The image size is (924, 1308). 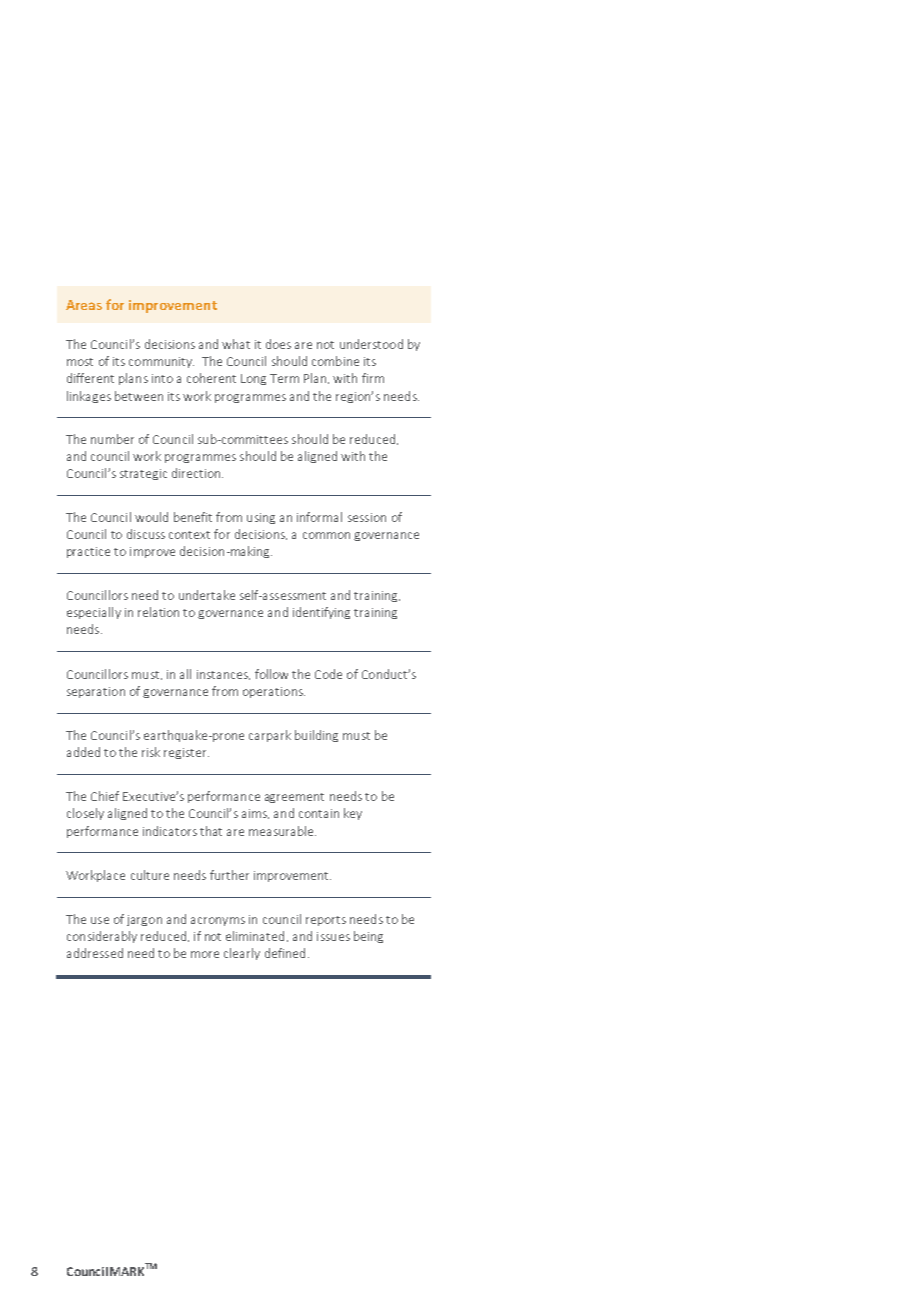 What do you see at coordinates (218, 921) in the screenshot?
I see `acronyms` at bounding box center [218, 921].
